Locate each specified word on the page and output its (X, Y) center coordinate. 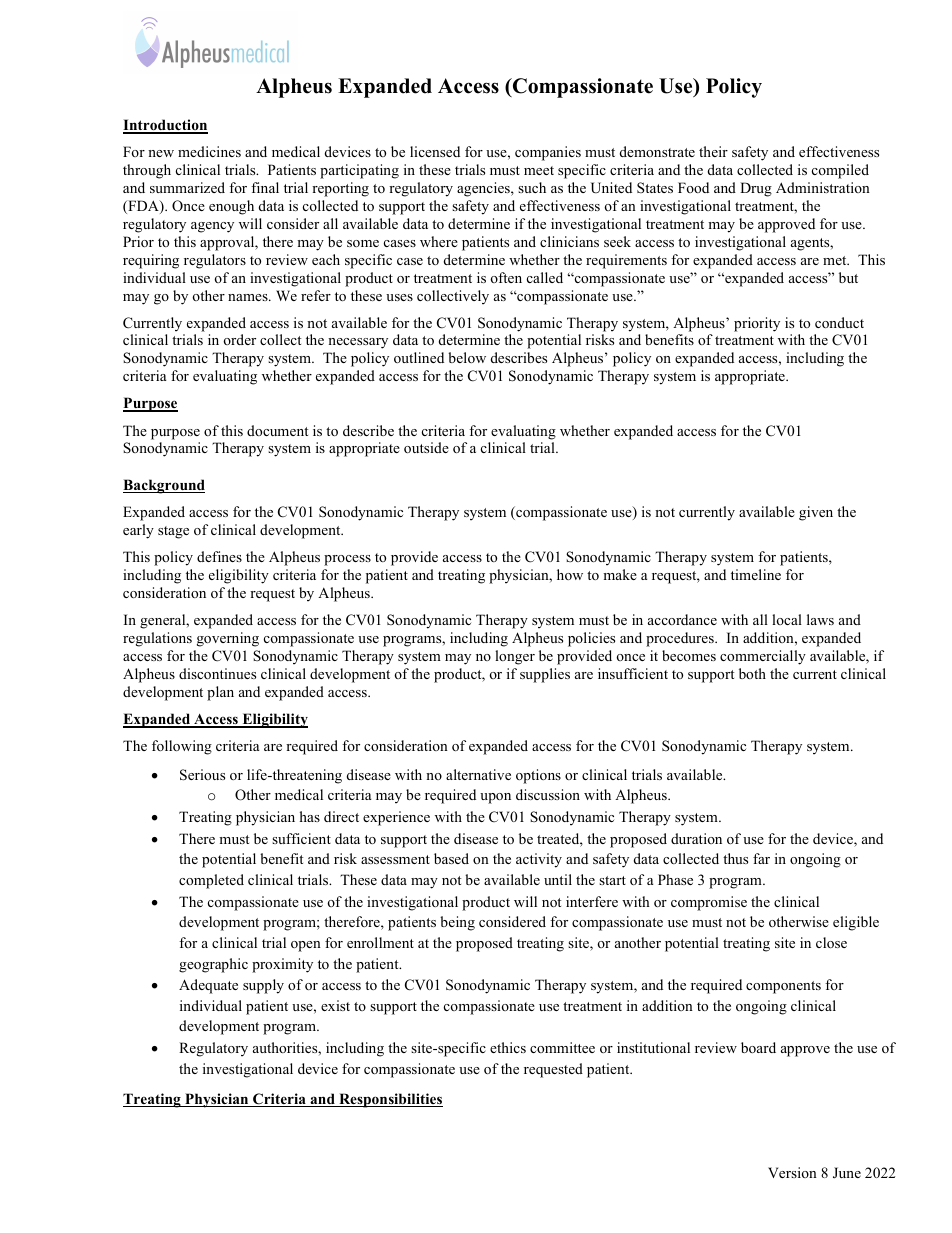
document (277, 430)
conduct (839, 322)
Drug (756, 189)
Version (792, 1172)
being (457, 923)
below (467, 357)
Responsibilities (390, 1100)
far (761, 858)
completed (211, 881)
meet (539, 170)
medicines (209, 151)
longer (515, 657)
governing (228, 639)
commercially (763, 657)
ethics (508, 1047)
